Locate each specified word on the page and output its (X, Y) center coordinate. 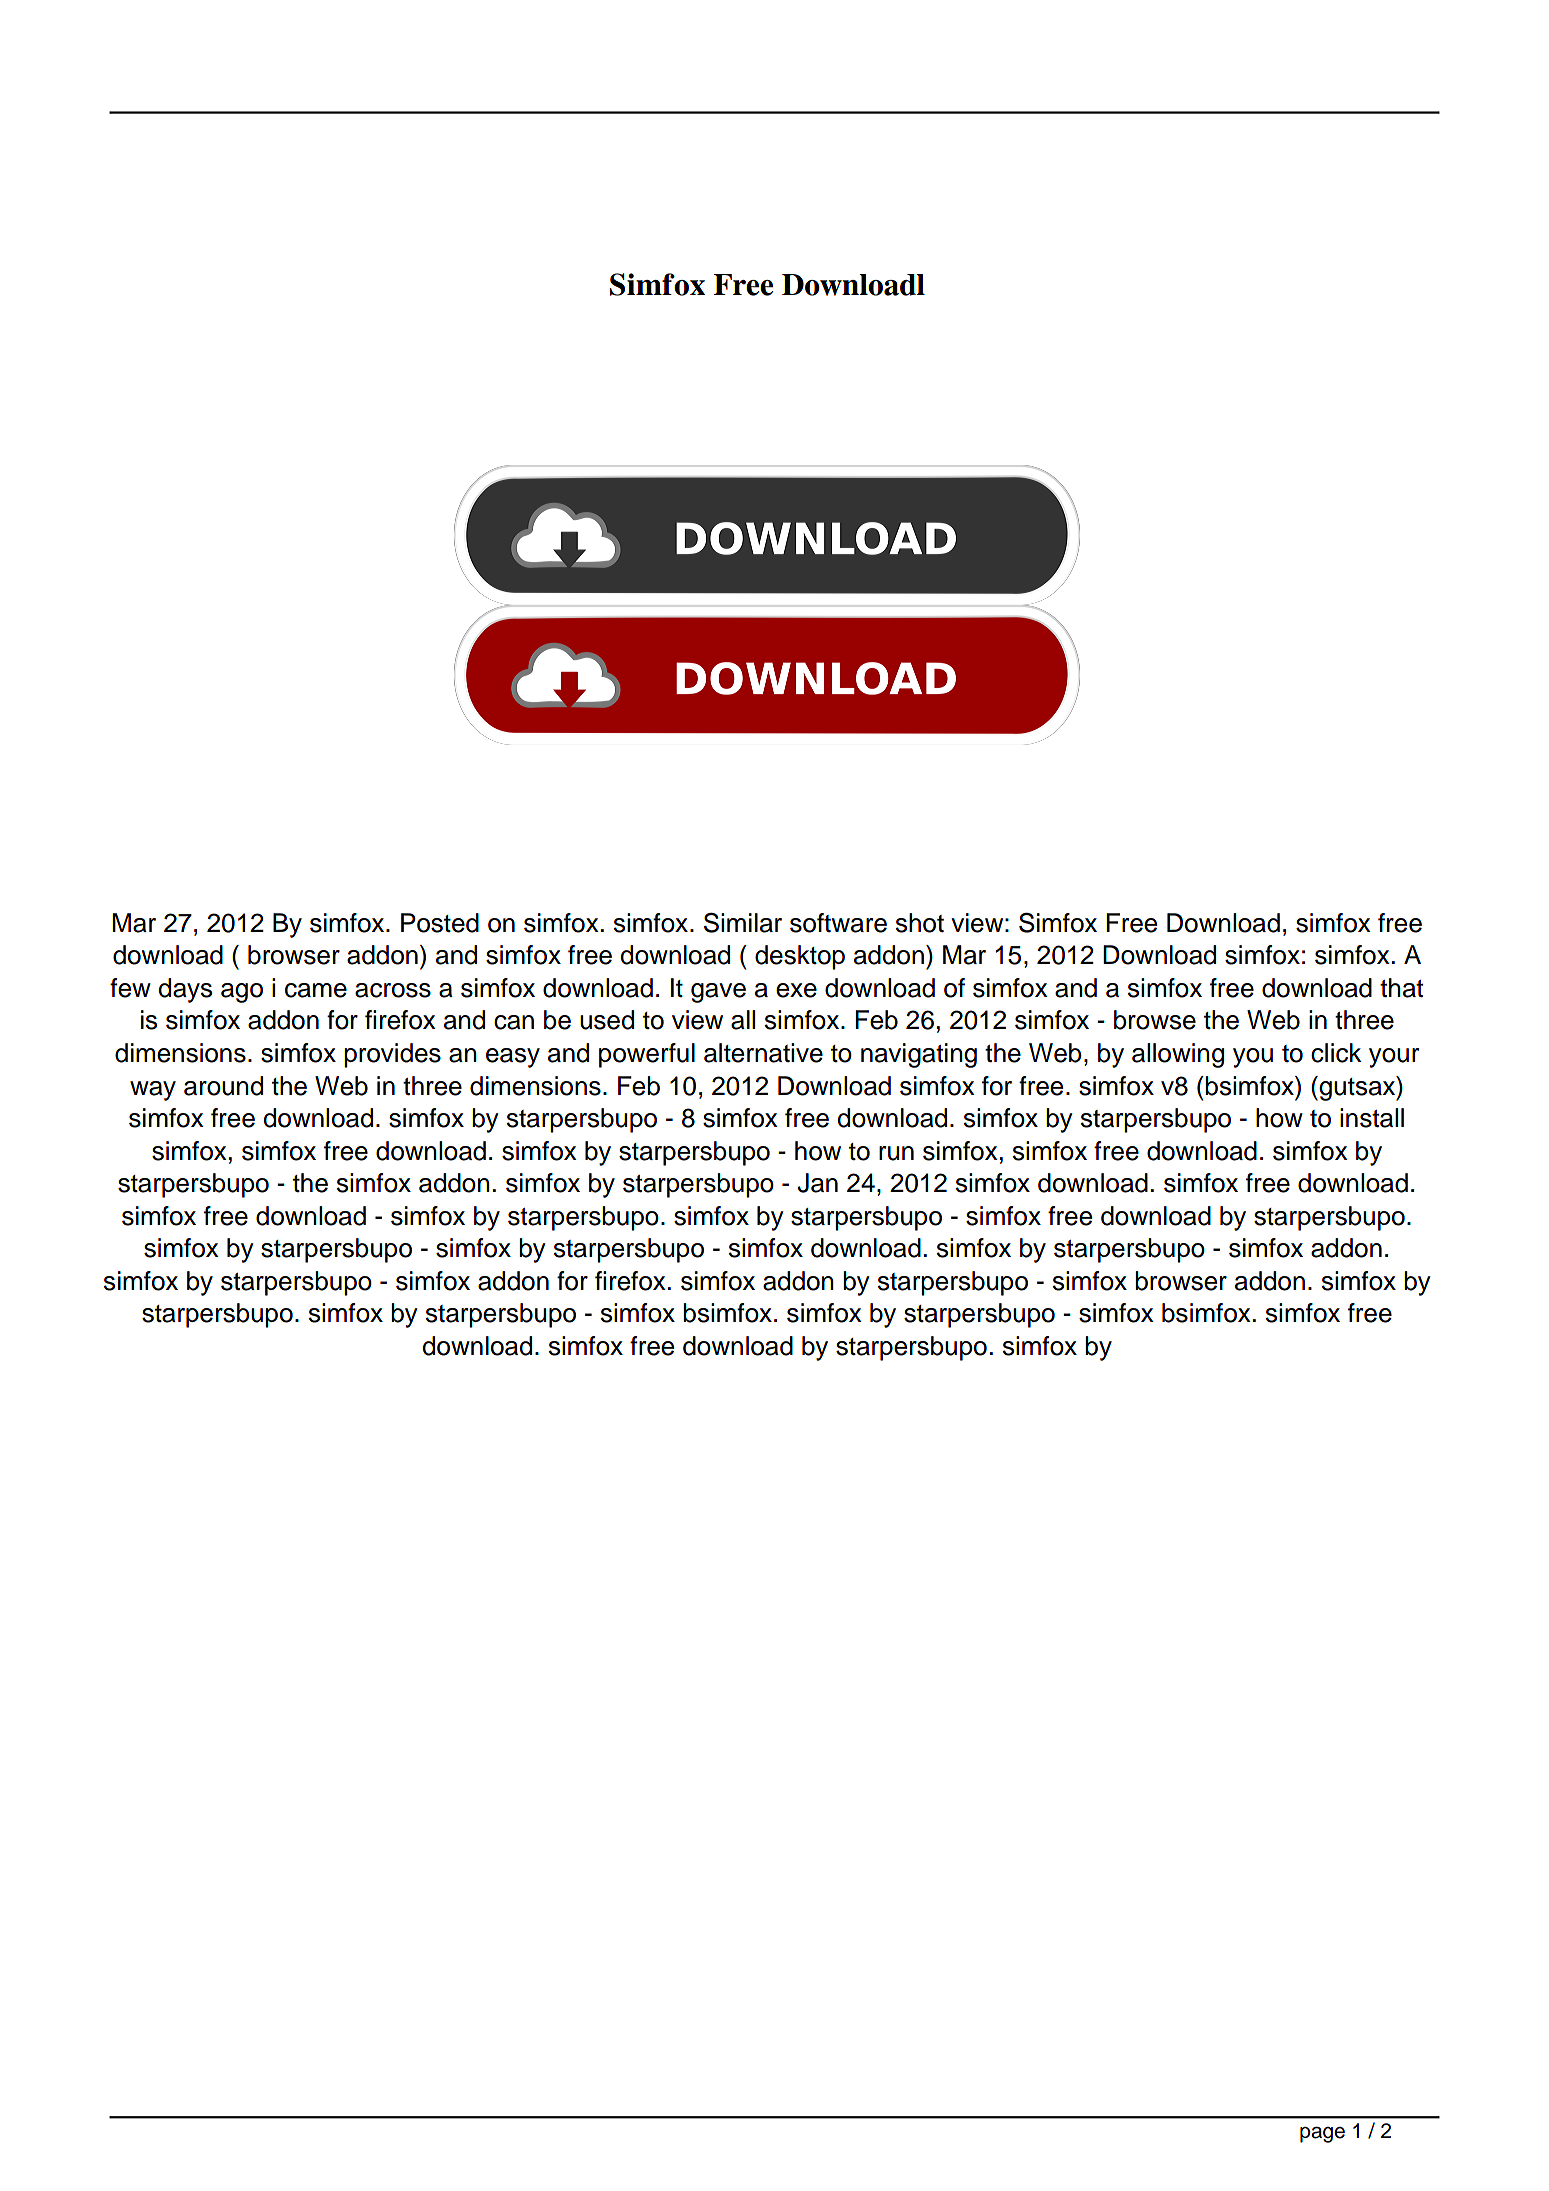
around (223, 1086)
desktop (800, 957)
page (1322, 2134)
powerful (647, 1055)
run (896, 1153)
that (1401, 988)
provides (392, 1055)
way (153, 1091)
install (1372, 1118)
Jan (817, 1183)
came (316, 990)
